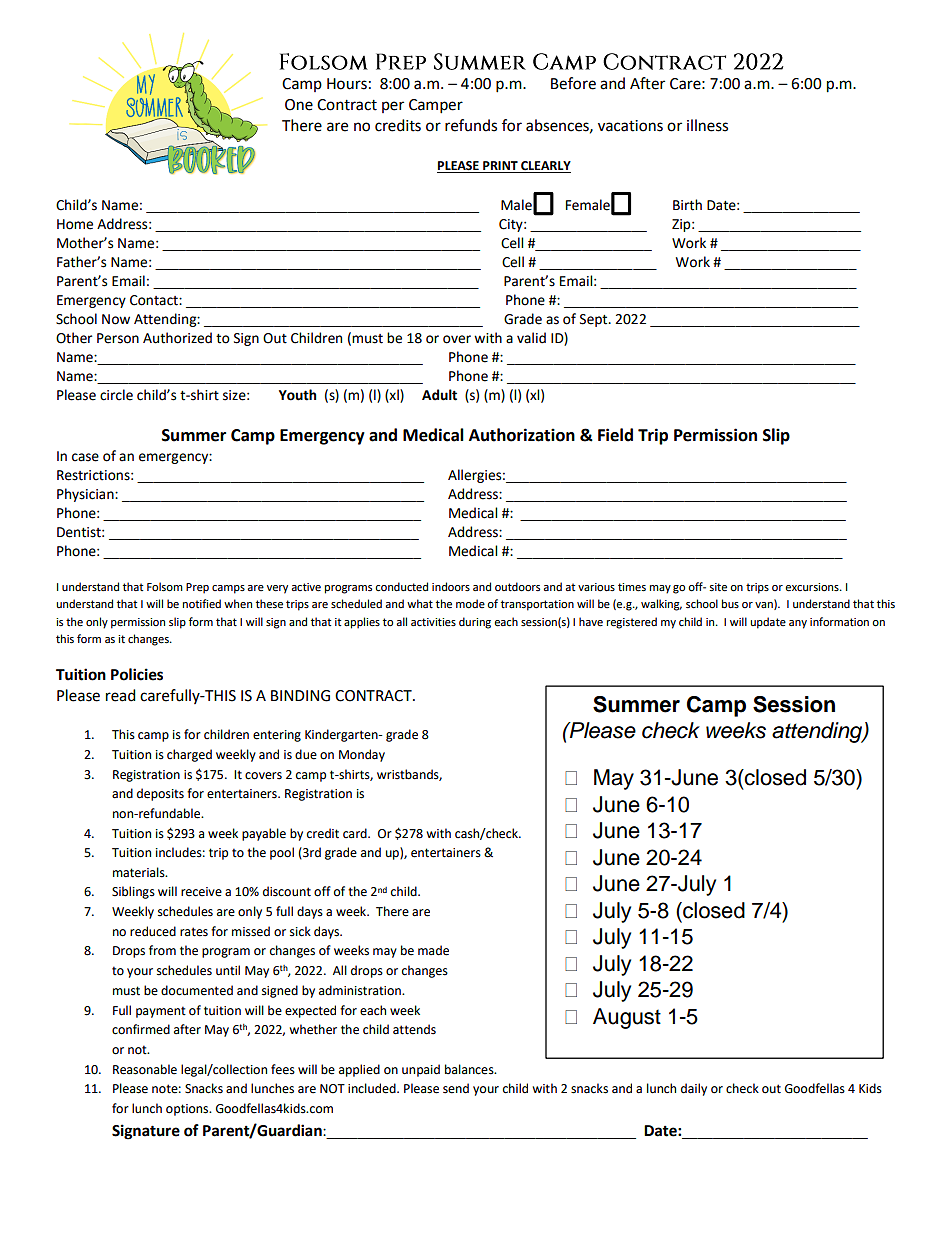  What do you see at coordinates (471, 125) in the screenshot?
I see `refunds` at bounding box center [471, 125].
